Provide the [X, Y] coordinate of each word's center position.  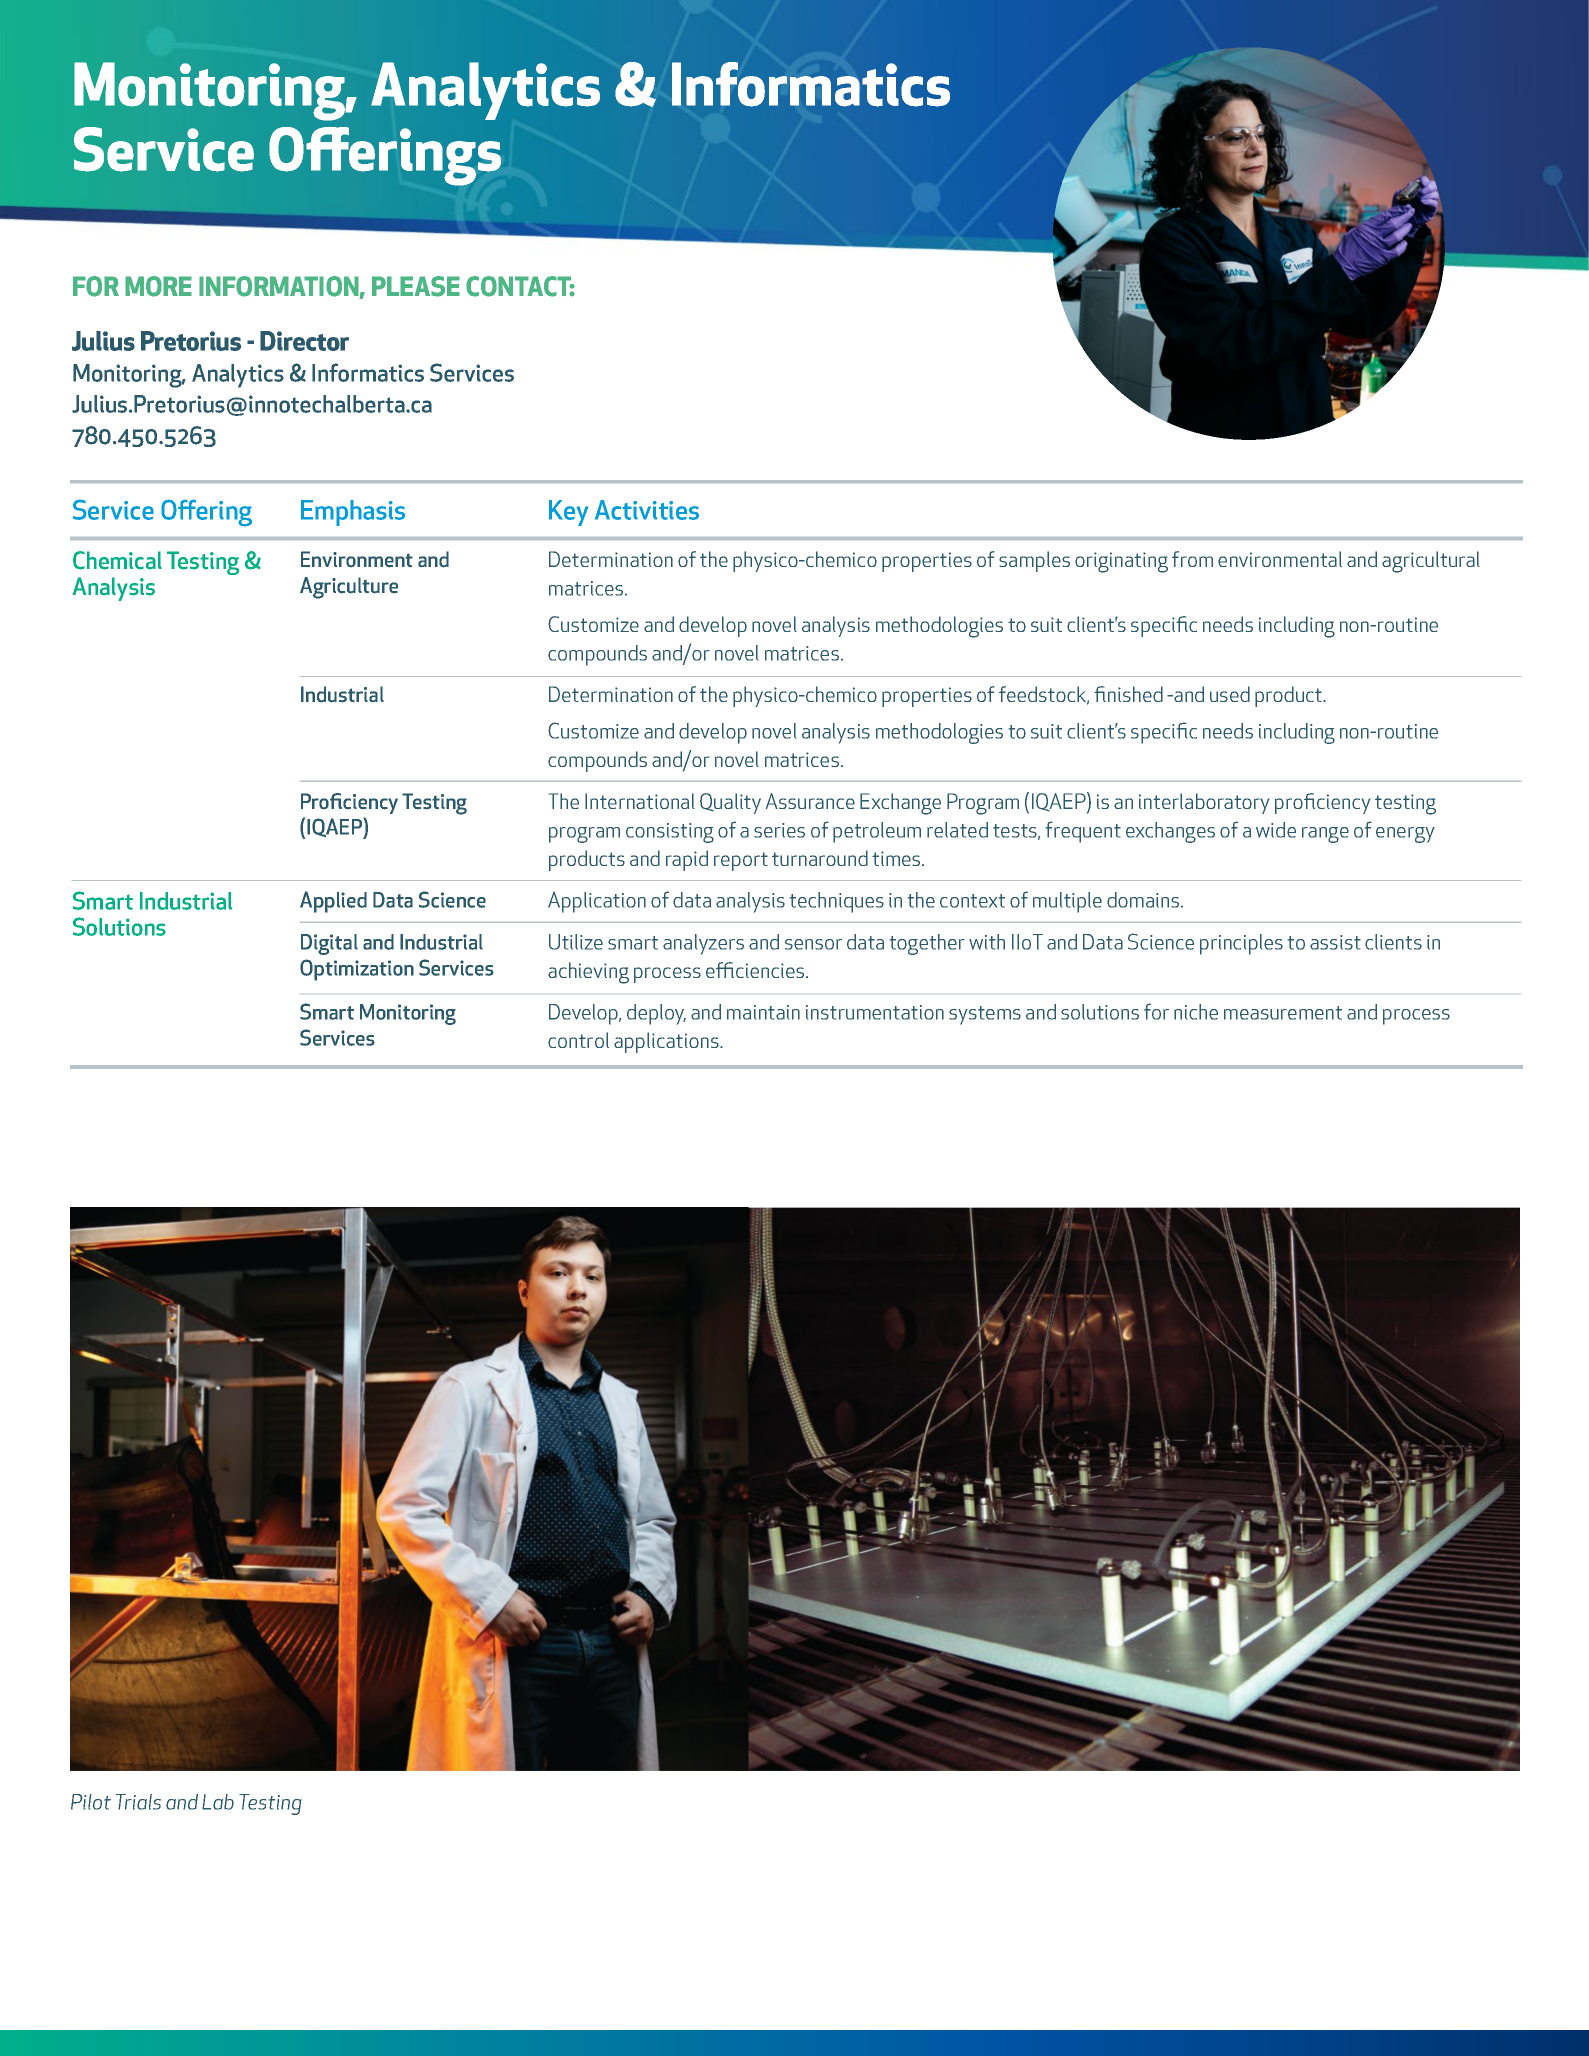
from [1192, 559]
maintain [763, 1012]
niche [1196, 1012]
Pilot [91, 1802]
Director [304, 341]
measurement [1283, 1013]
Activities [647, 510]
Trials [138, 1802]
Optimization [357, 970]
